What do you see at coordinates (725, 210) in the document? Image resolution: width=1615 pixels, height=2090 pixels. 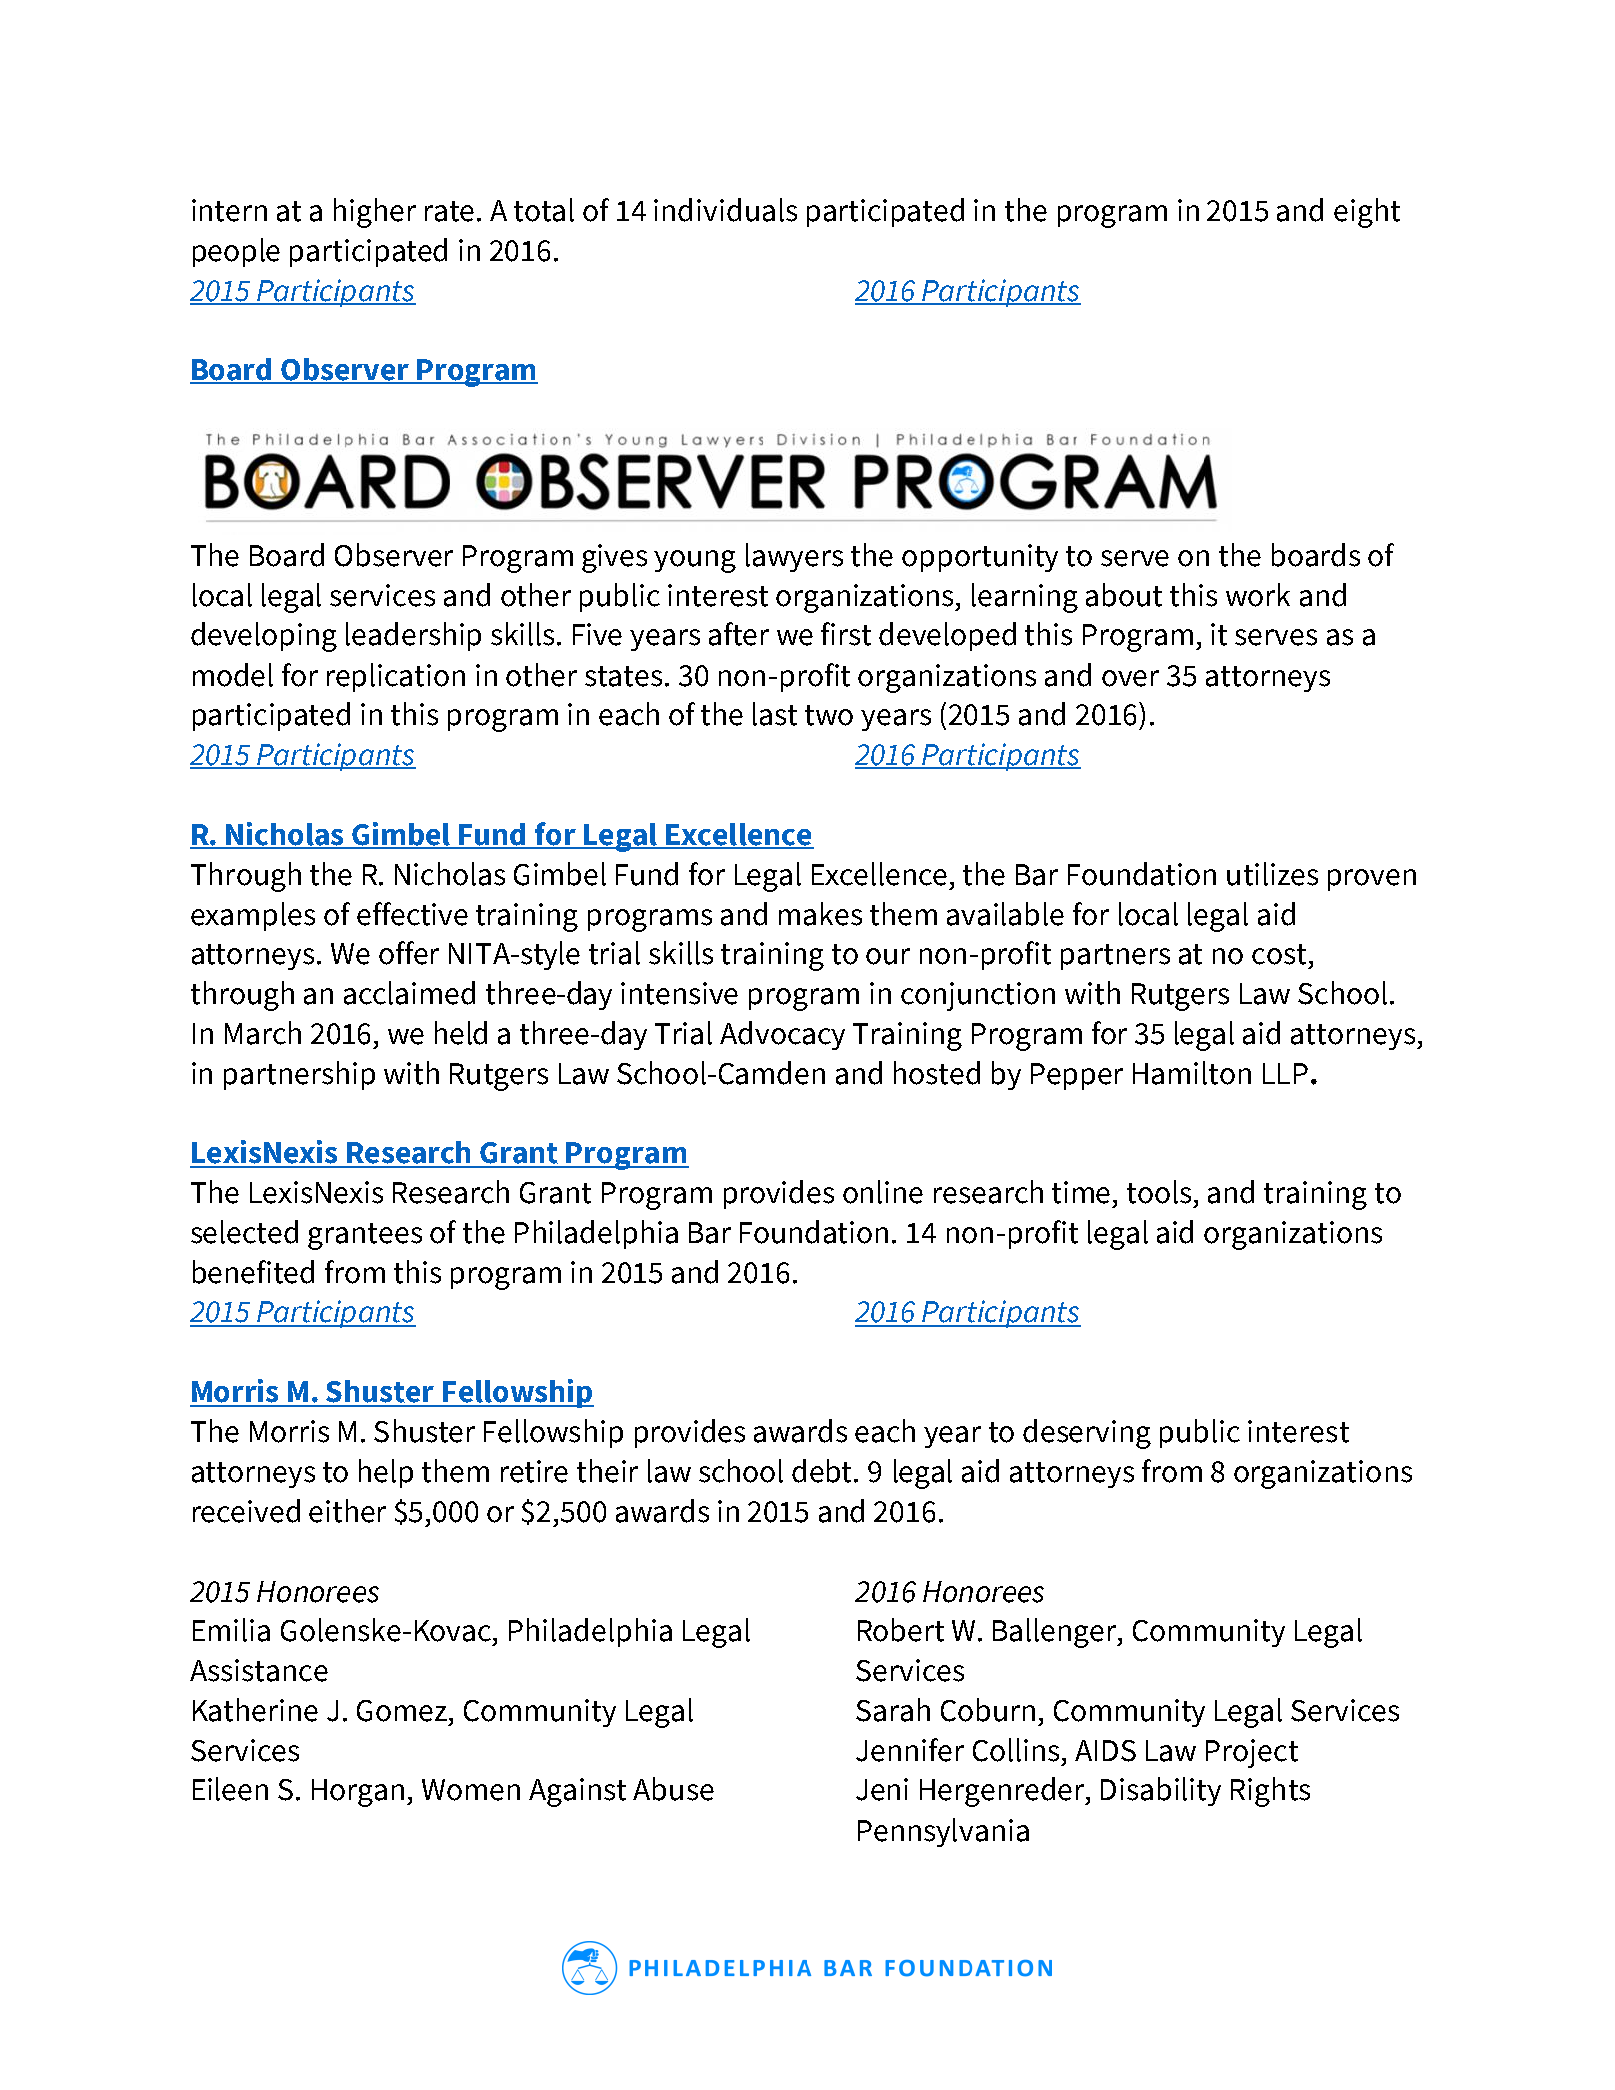 I see `individuals` at bounding box center [725, 210].
